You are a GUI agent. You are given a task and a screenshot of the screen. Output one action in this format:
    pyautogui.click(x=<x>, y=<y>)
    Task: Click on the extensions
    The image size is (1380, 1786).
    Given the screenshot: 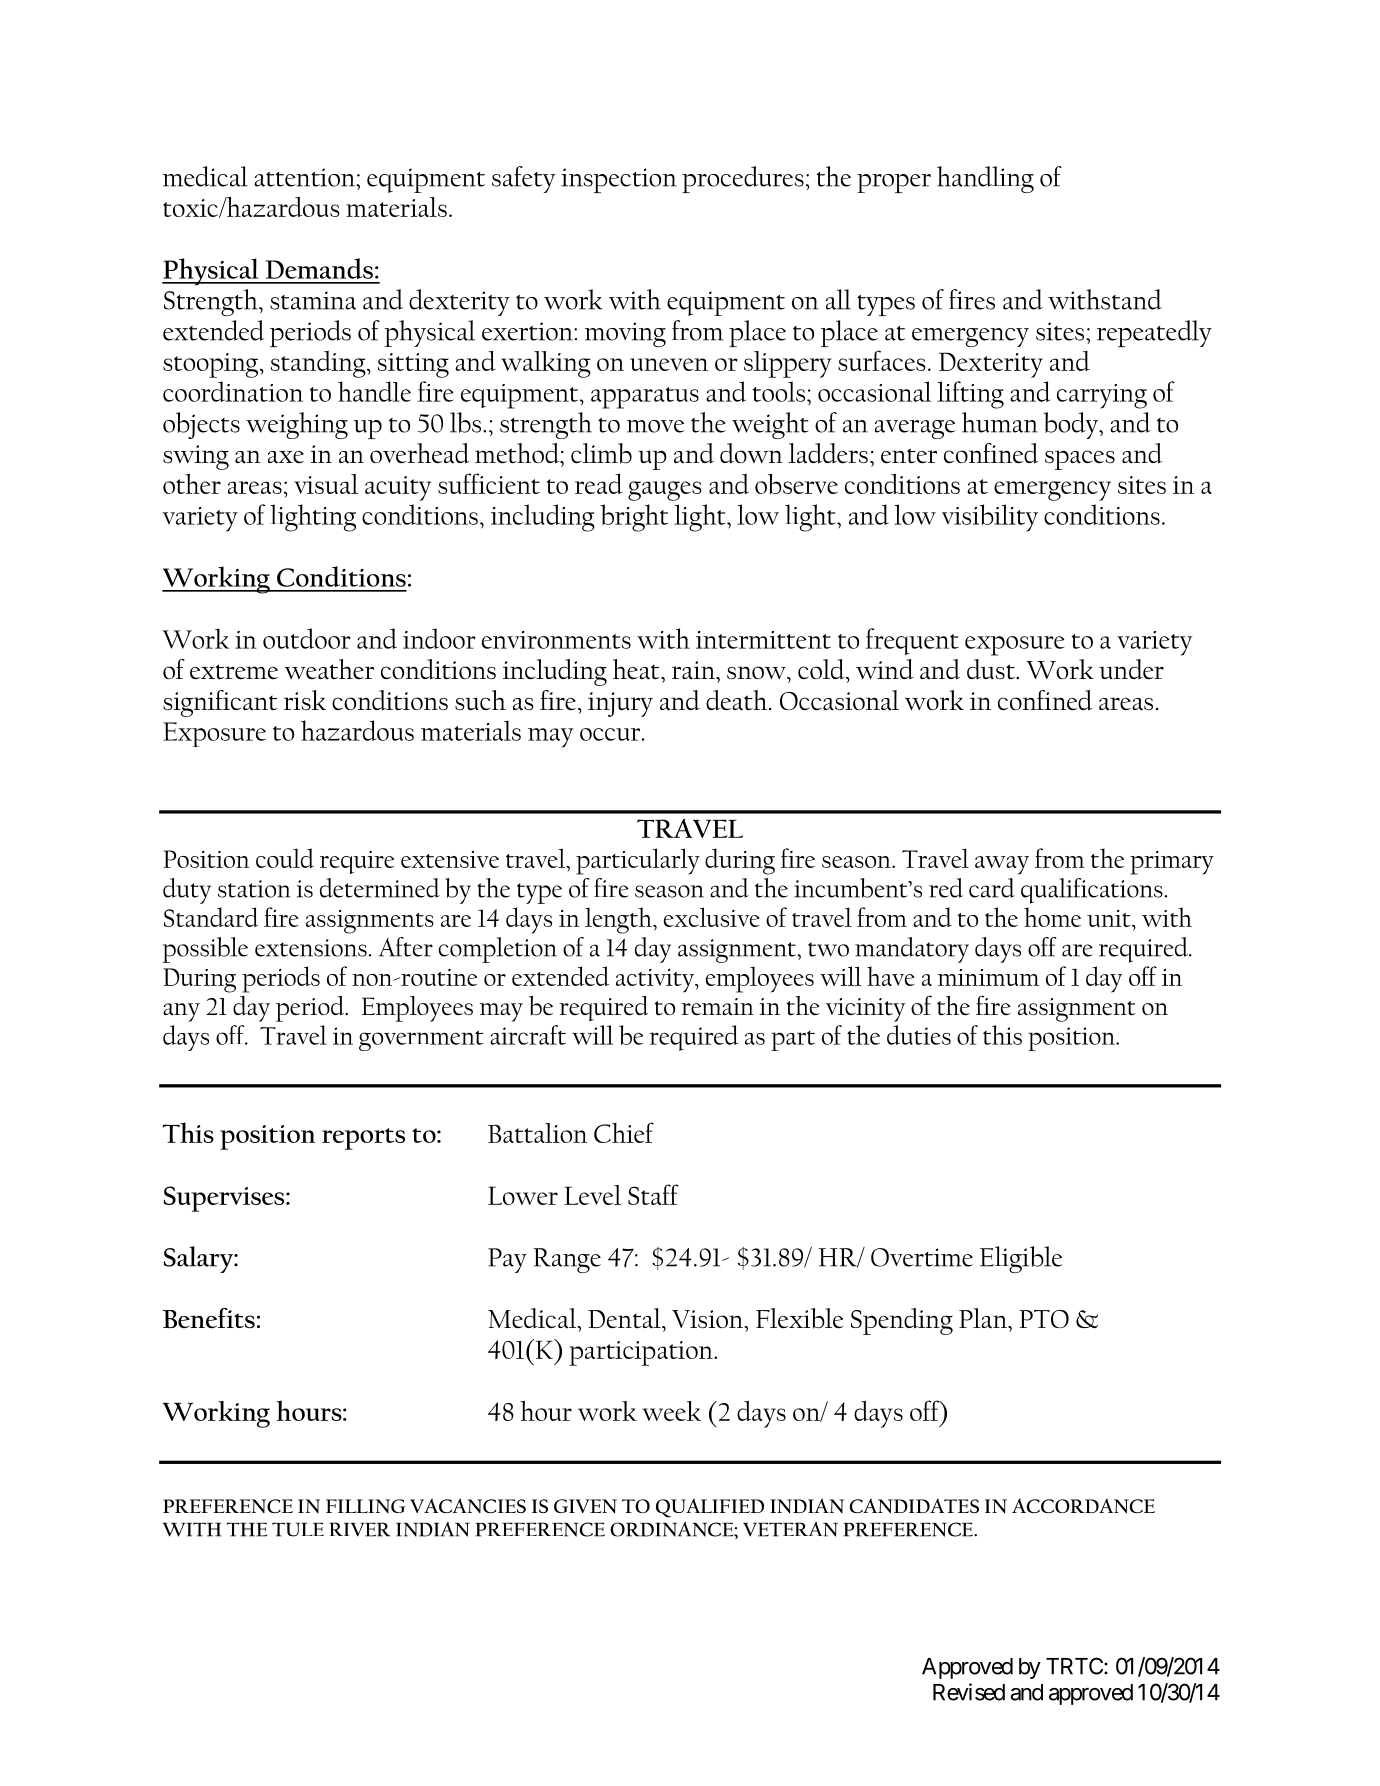 What is the action you would take?
    pyautogui.click(x=311, y=948)
